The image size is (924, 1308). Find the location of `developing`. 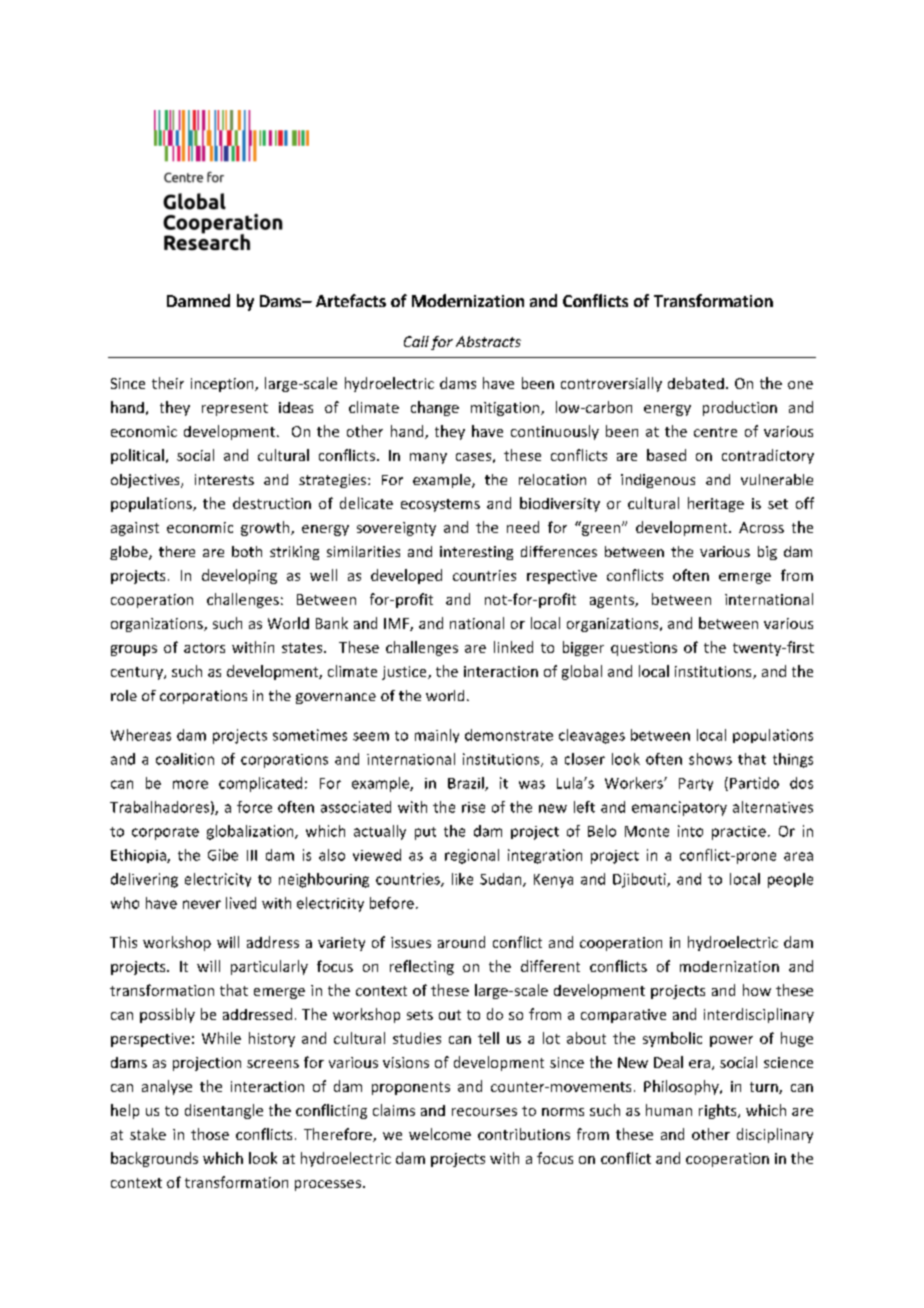

developing is located at coordinates (239, 576).
